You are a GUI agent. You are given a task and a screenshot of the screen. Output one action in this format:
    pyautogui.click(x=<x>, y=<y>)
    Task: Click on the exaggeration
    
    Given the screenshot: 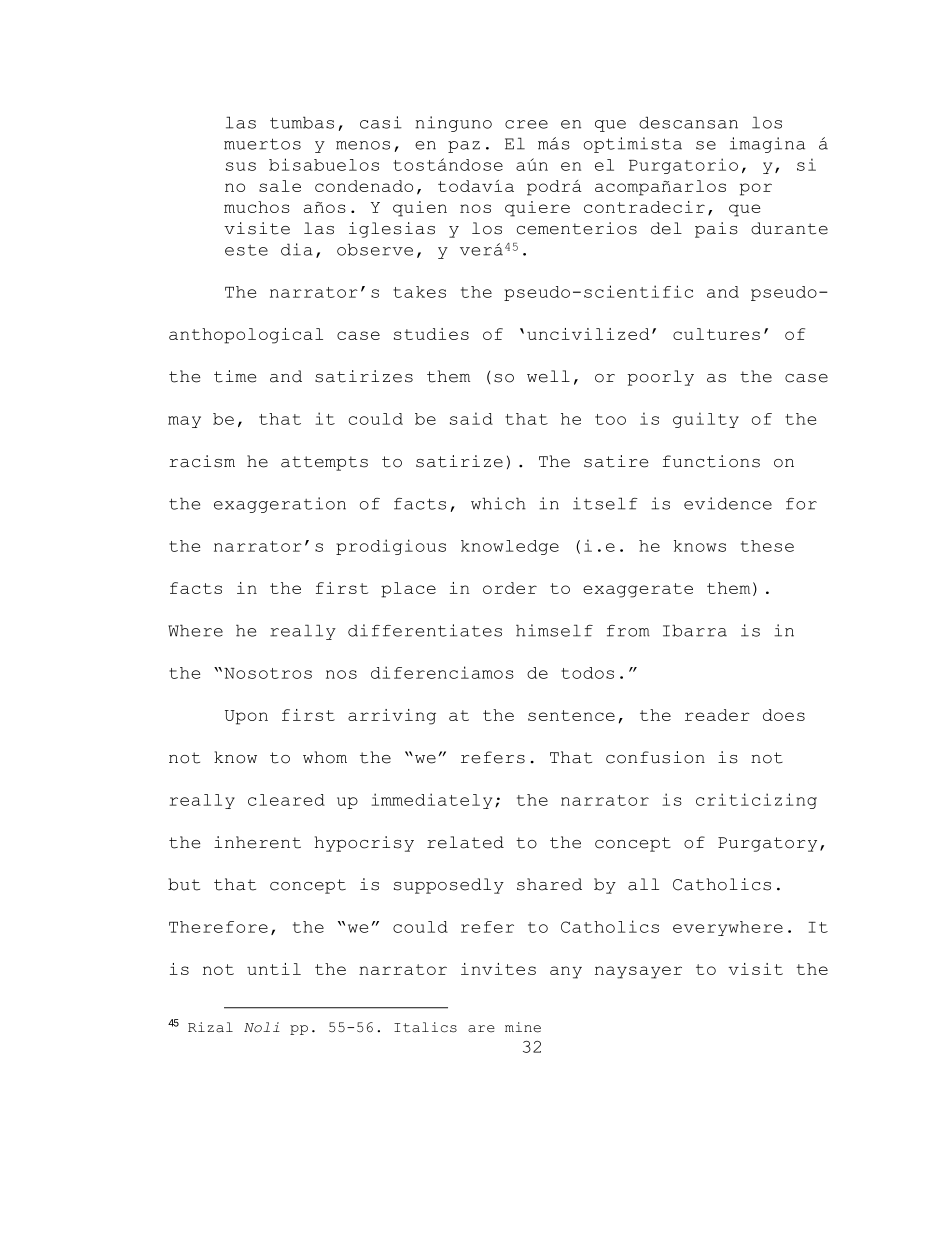 What is the action you would take?
    pyautogui.click(x=280, y=505)
